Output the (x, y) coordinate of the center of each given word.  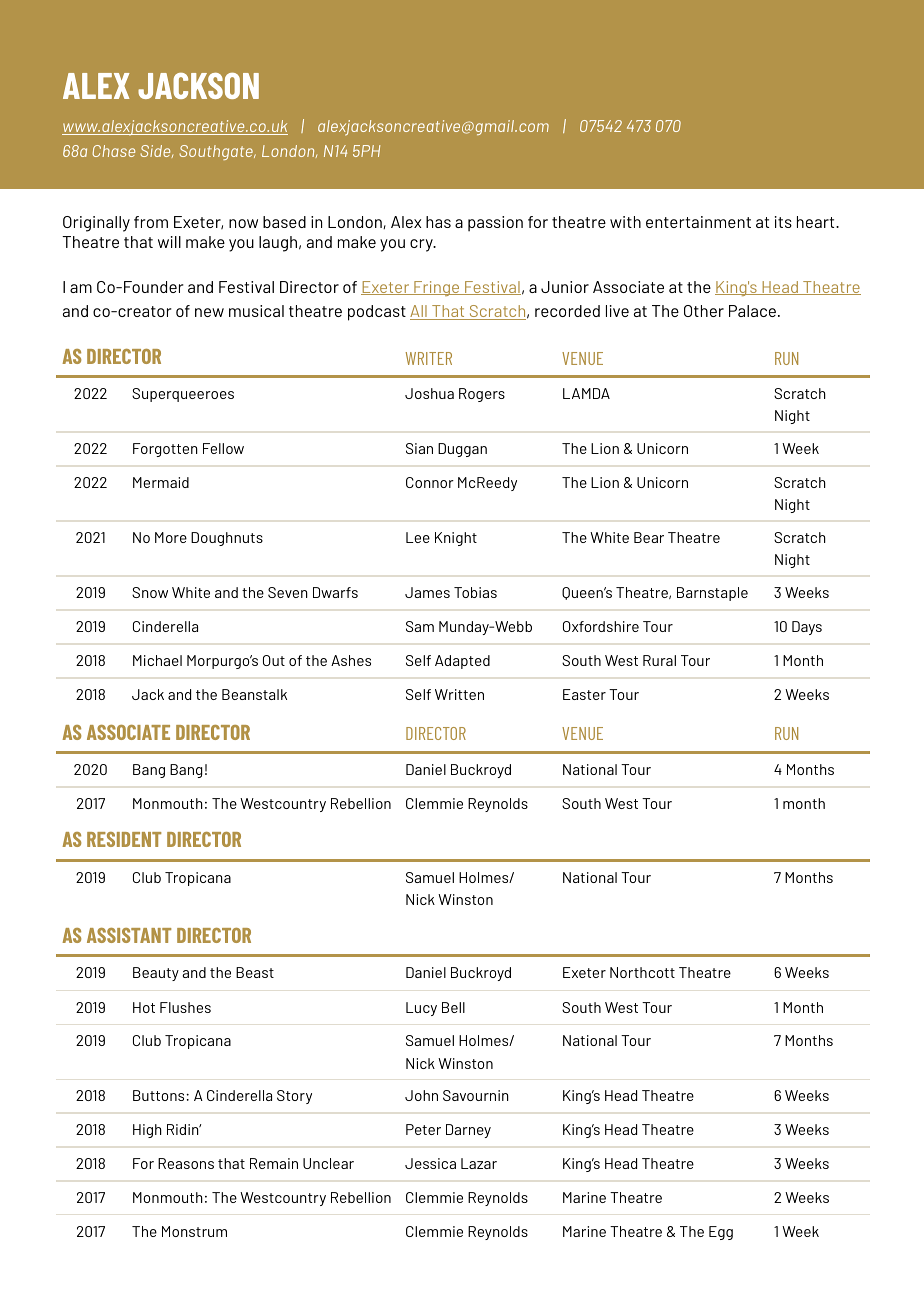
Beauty (156, 974)
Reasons (186, 1163)
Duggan (462, 450)
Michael (157, 660)
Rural (659, 660)
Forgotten (165, 450)
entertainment (698, 222)
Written (459, 694)
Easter (584, 694)
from (151, 222)
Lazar (479, 1163)
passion (495, 223)
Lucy (421, 1009)
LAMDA (586, 393)
